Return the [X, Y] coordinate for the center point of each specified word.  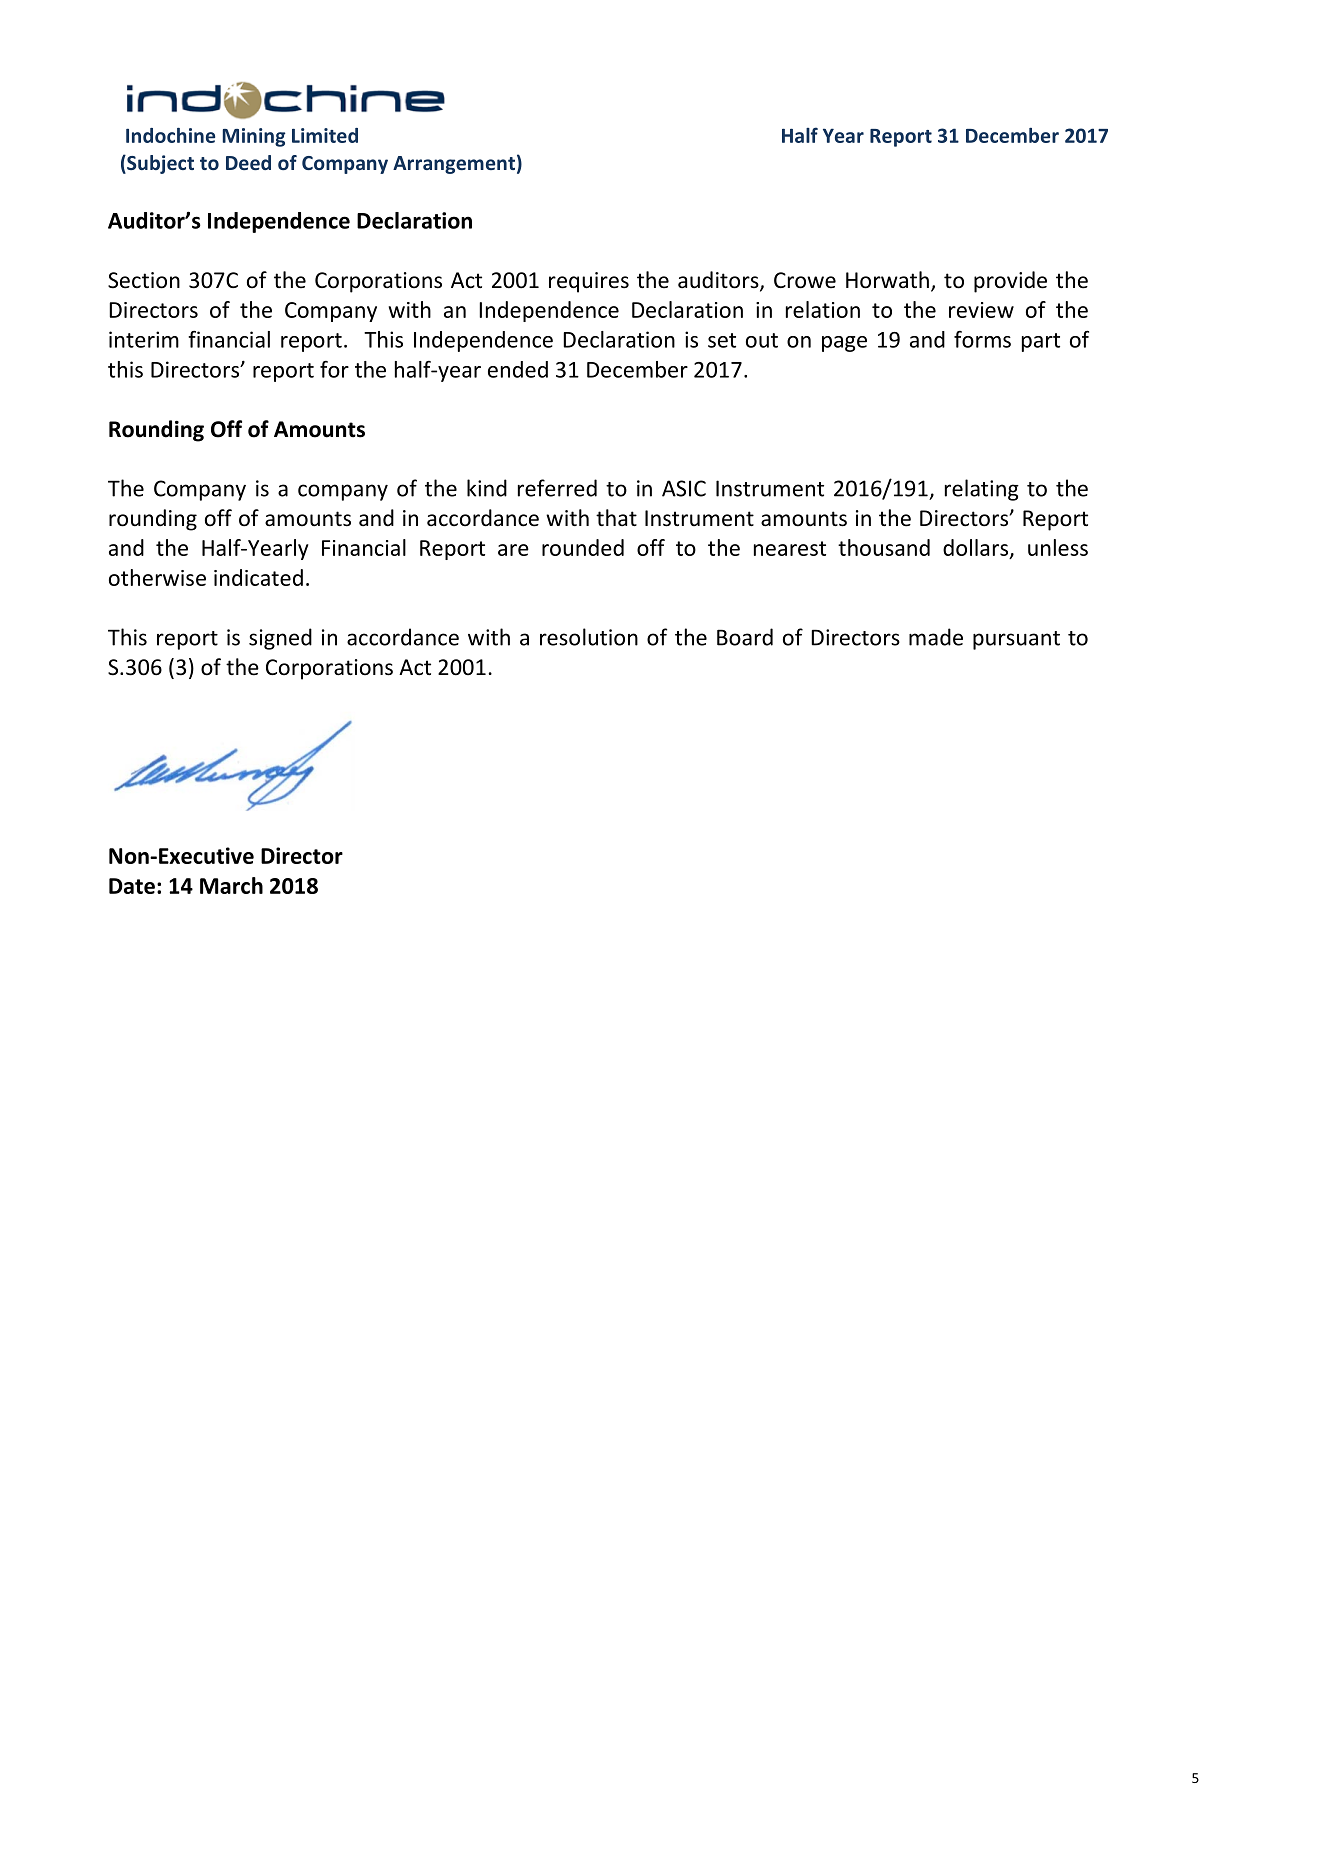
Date [132, 886]
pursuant [1016, 640]
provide [1010, 282]
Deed [248, 162]
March [231, 885]
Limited [325, 135]
